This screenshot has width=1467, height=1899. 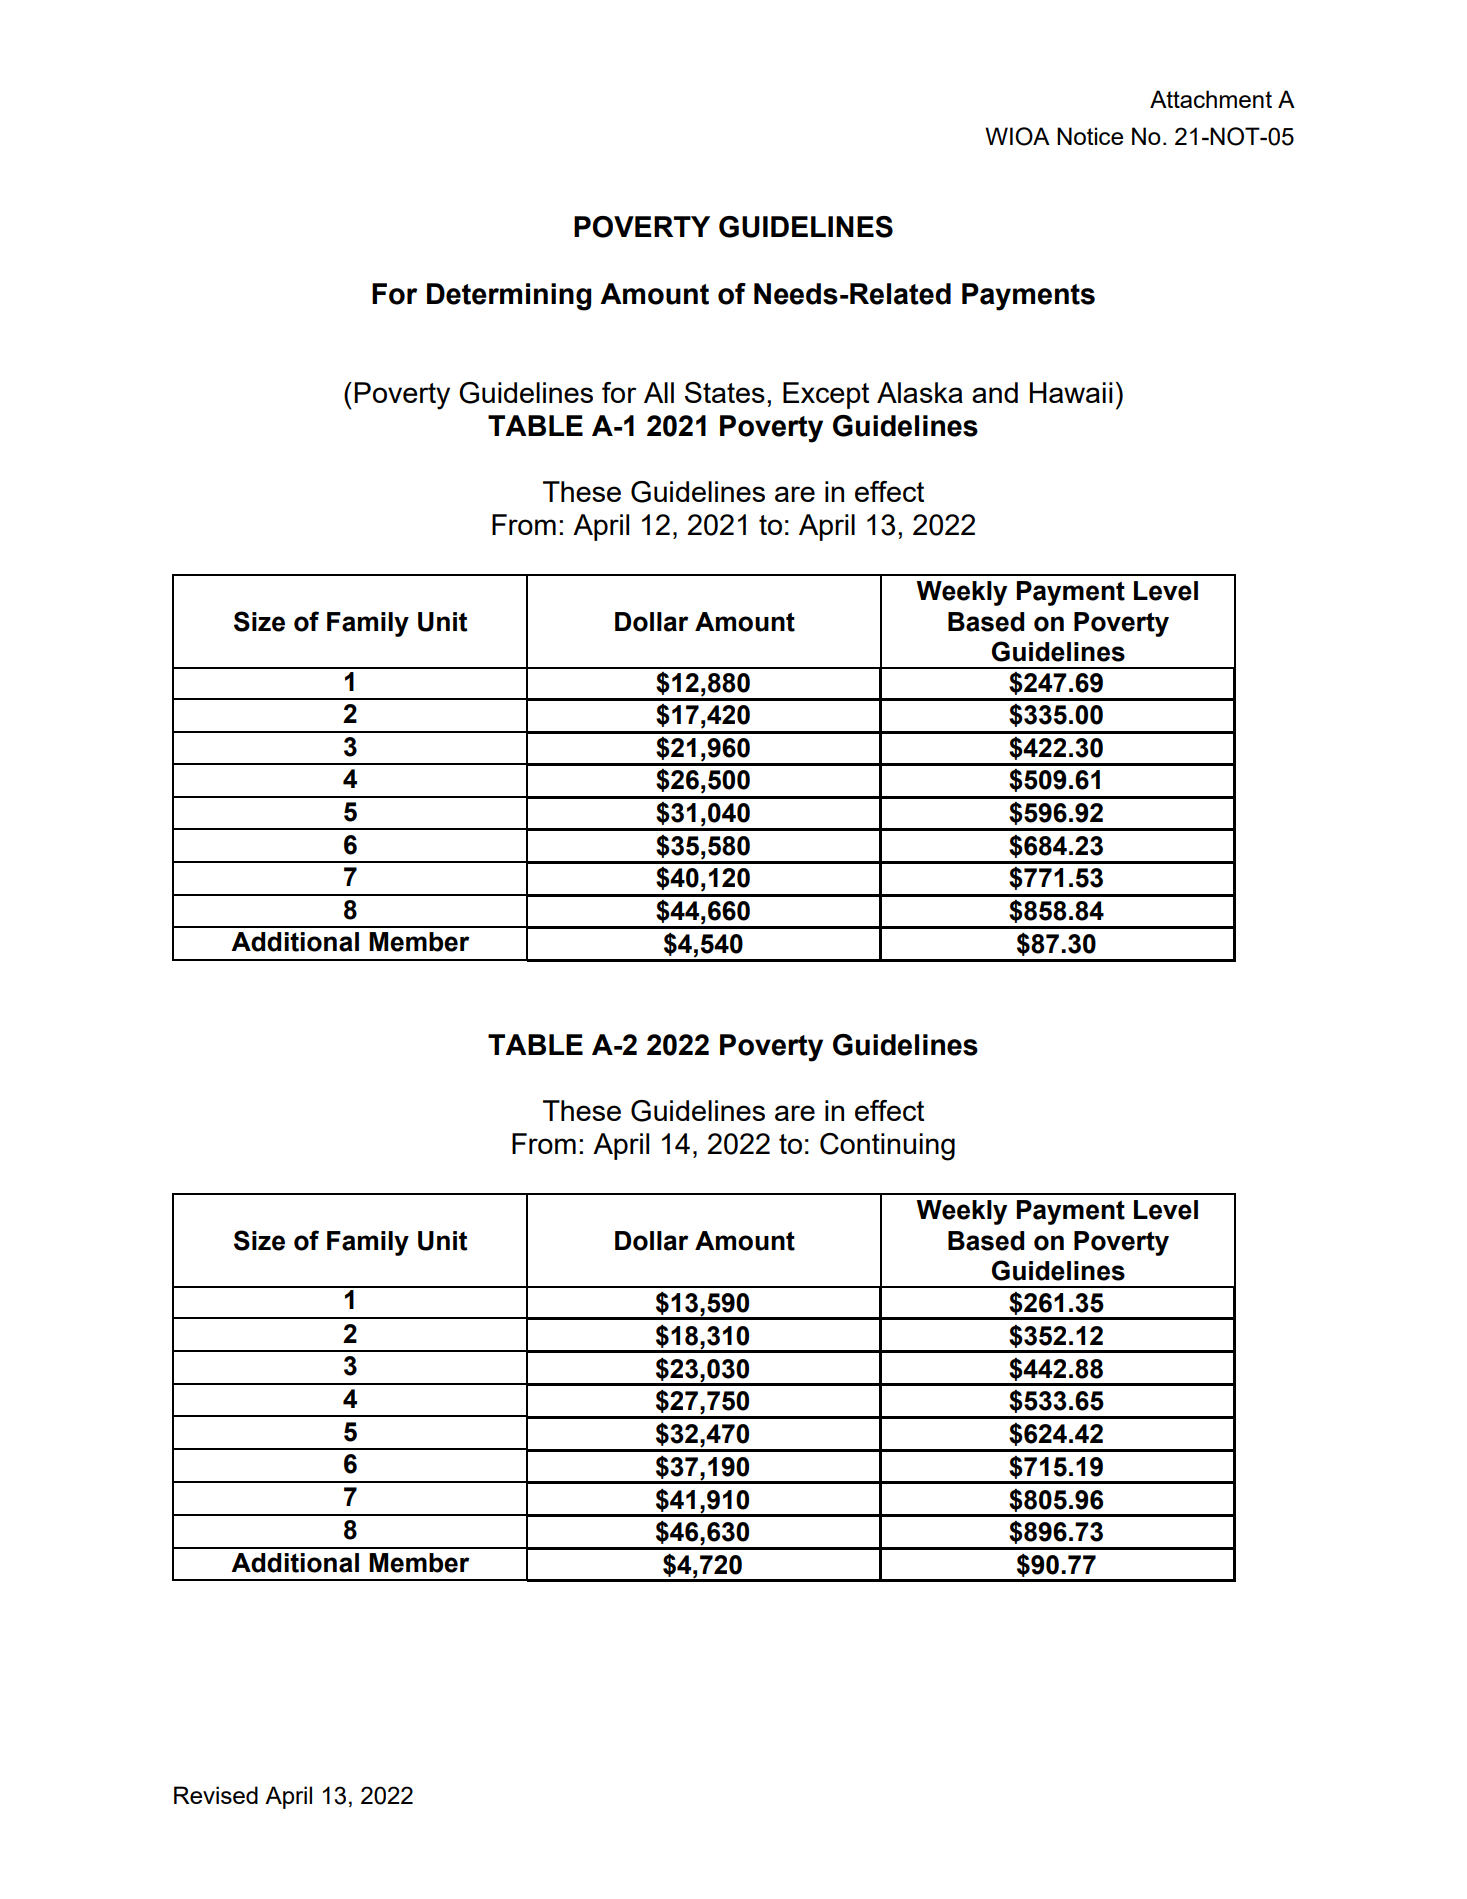 I want to click on Notice, so click(x=1090, y=136).
